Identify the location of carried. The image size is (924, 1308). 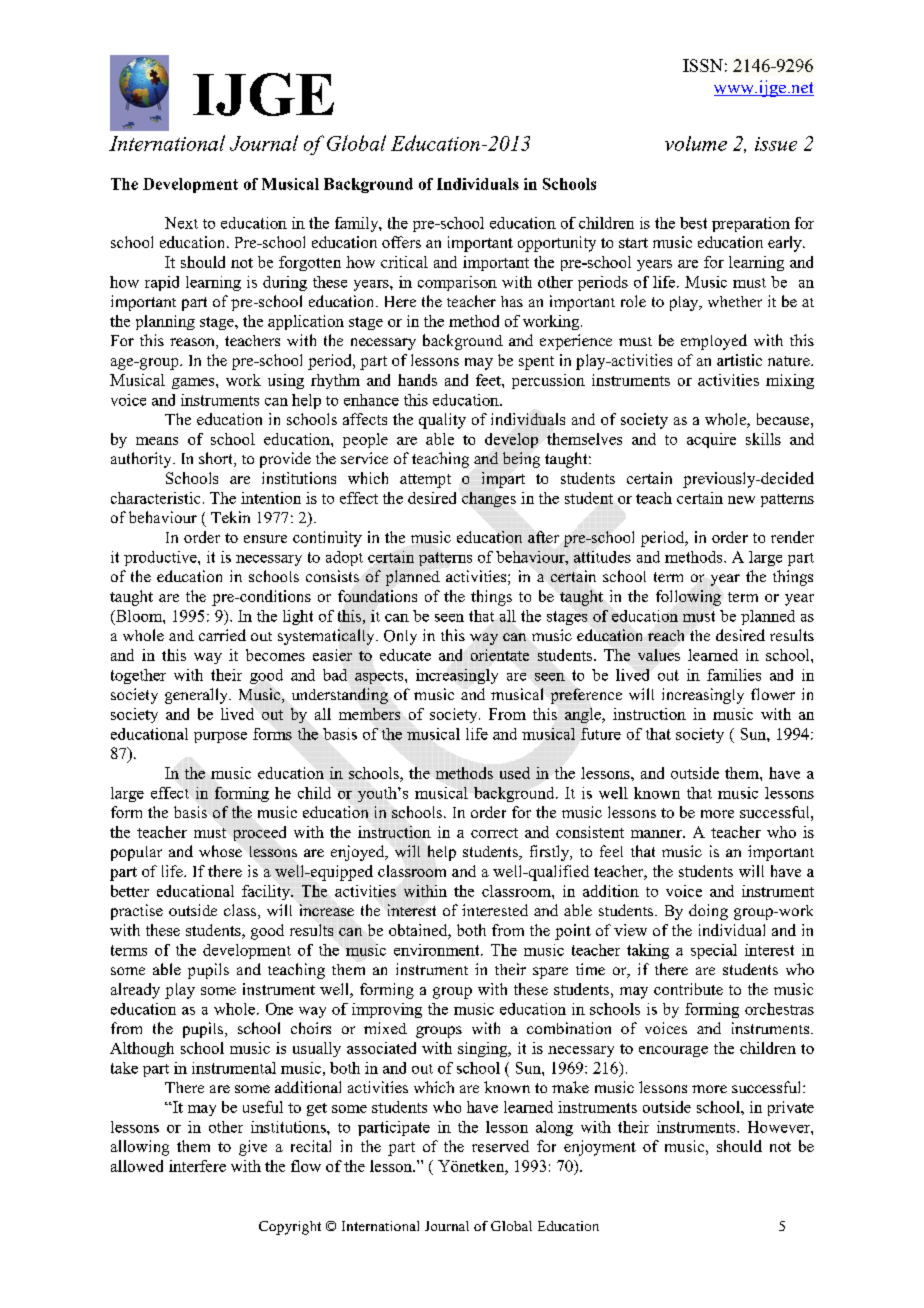
(222, 635).
